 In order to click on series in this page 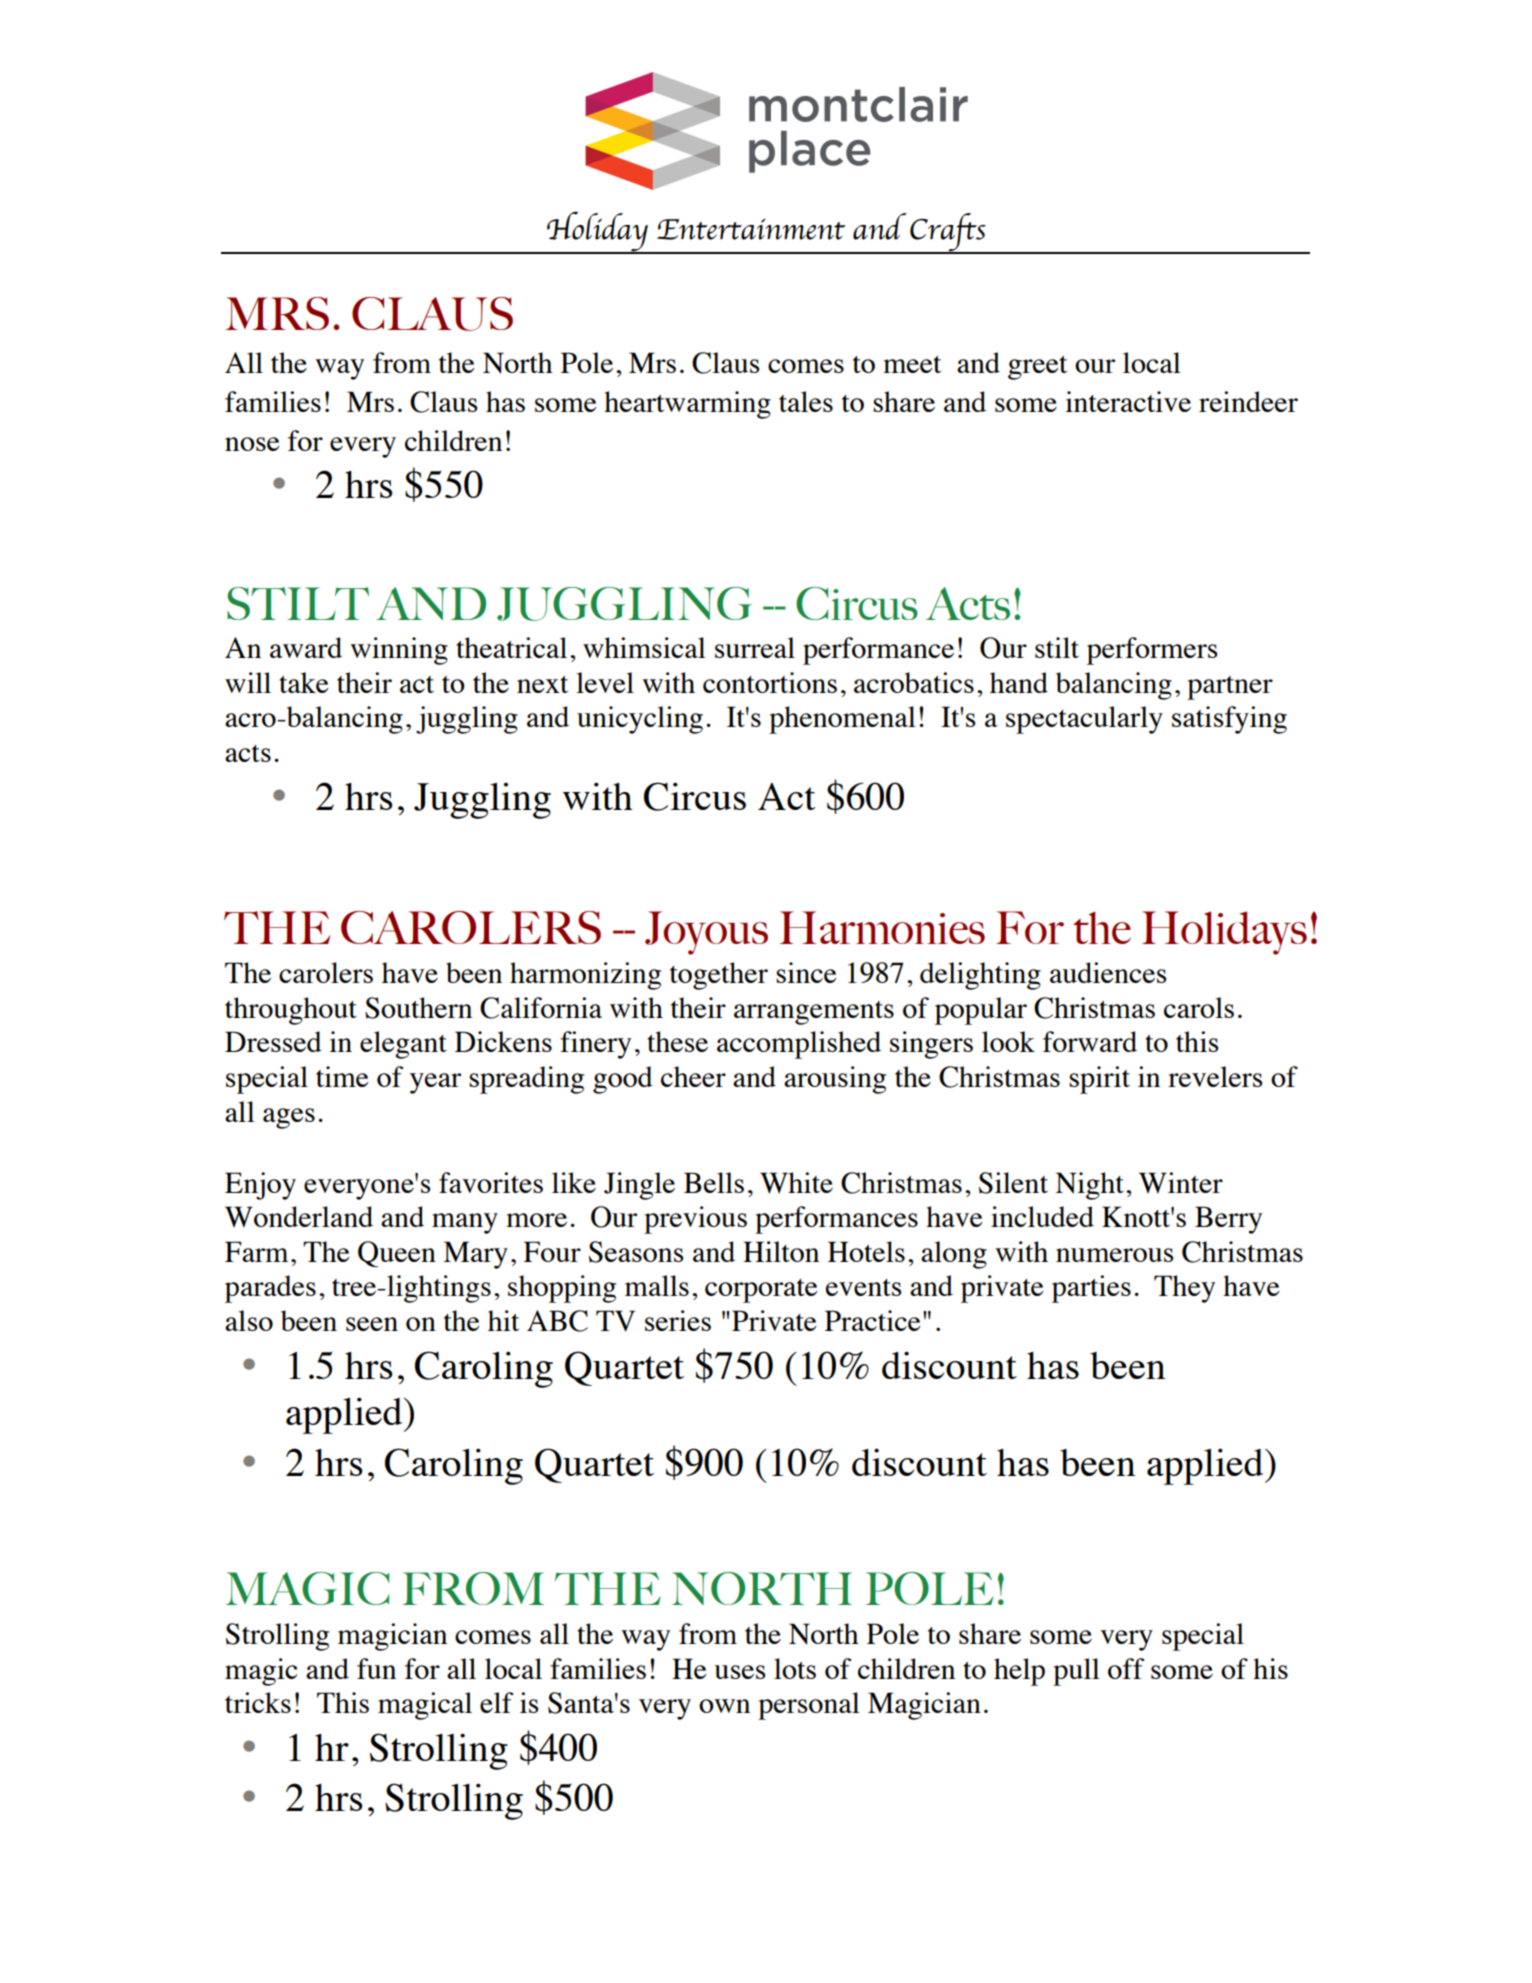, I will do `click(678, 1320)`.
